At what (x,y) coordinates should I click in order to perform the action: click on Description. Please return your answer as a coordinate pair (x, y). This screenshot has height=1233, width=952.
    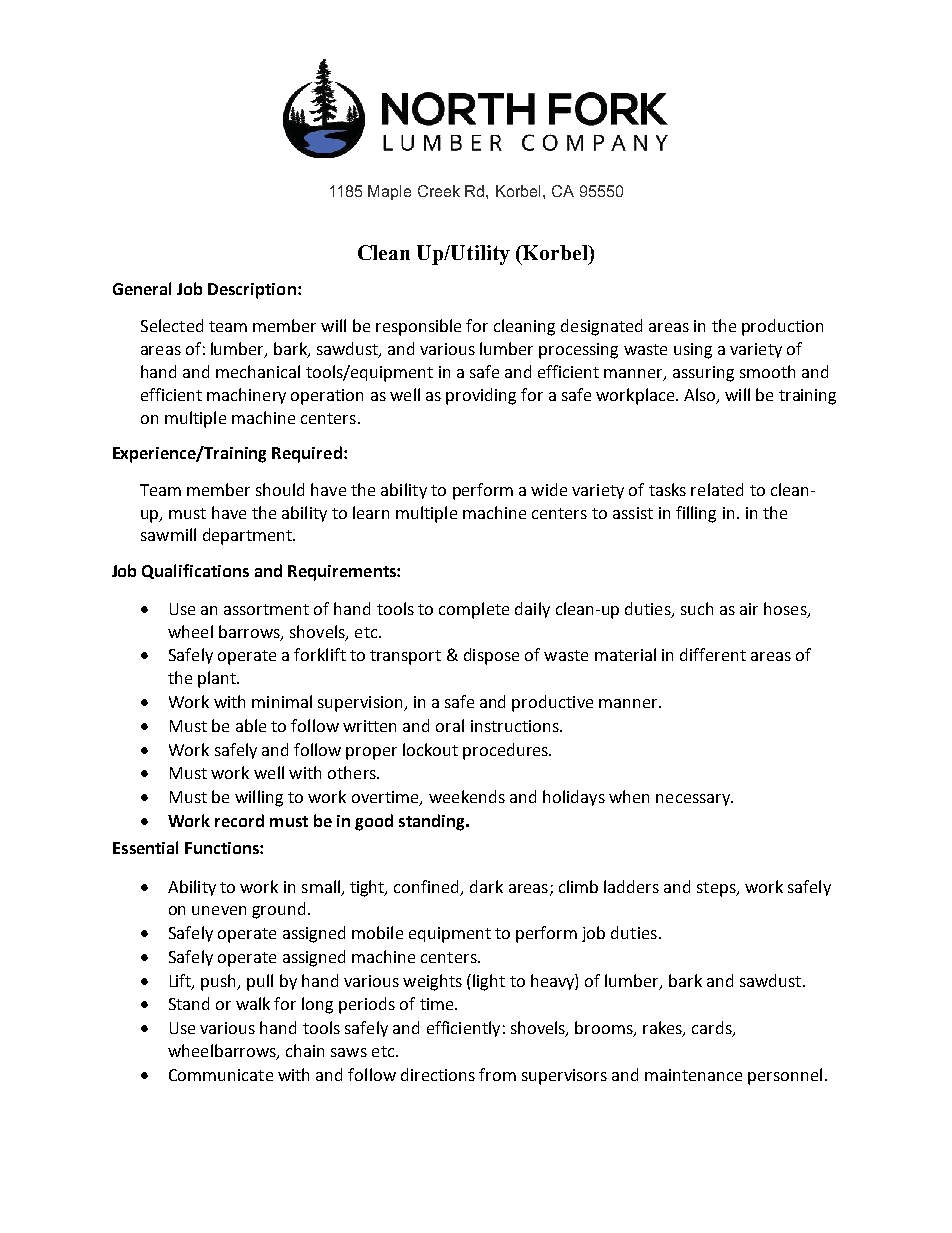
    Looking at the image, I should click on (252, 291).
